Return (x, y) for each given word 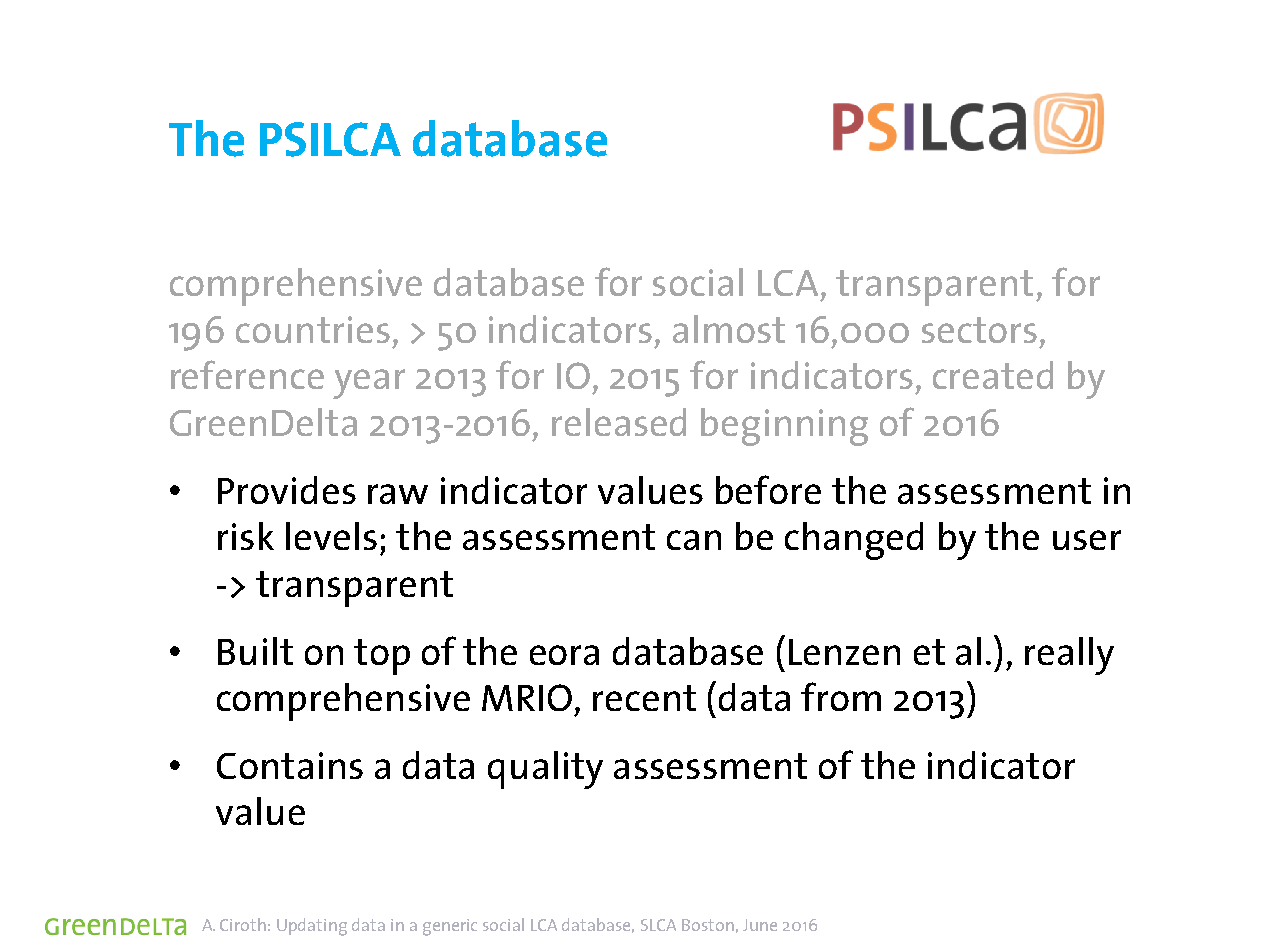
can (694, 540)
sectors (979, 330)
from (841, 696)
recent (644, 698)
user (1087, 540)
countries (313, 329)
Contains (290, 765)
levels (331, 536)
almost (729, 329)
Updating (312, 927)
